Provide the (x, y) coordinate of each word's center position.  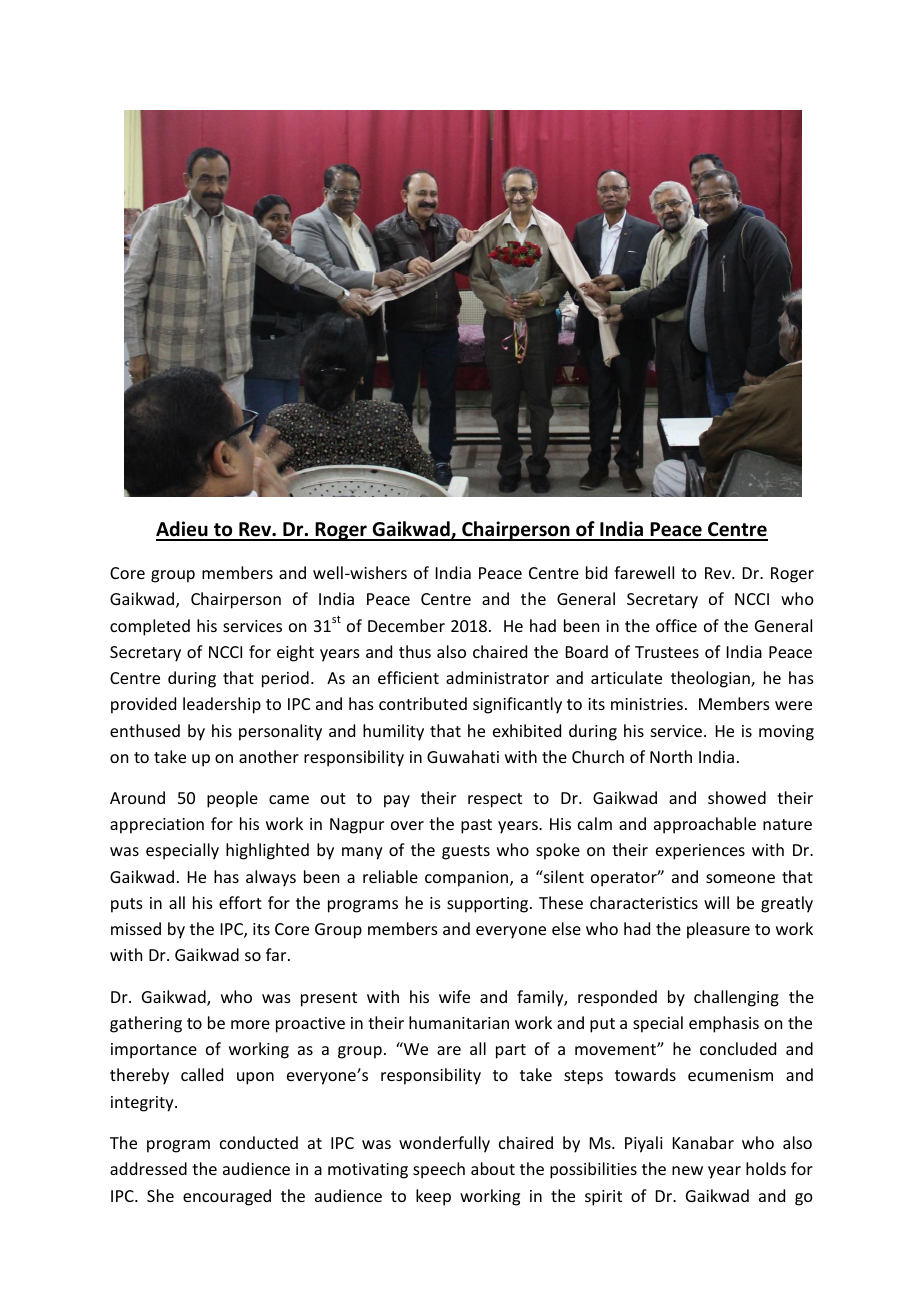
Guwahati (463, 756)
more (250, 1024)
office (676, 625)
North (671, 756)
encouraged (227, 1197)
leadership (222, 705)
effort (240, 902)
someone (740, 878)
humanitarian (459, 1022)
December (406, 625)
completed (150, 627)
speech (439, 1170)
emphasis (724, 1024)
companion (468, 879)
